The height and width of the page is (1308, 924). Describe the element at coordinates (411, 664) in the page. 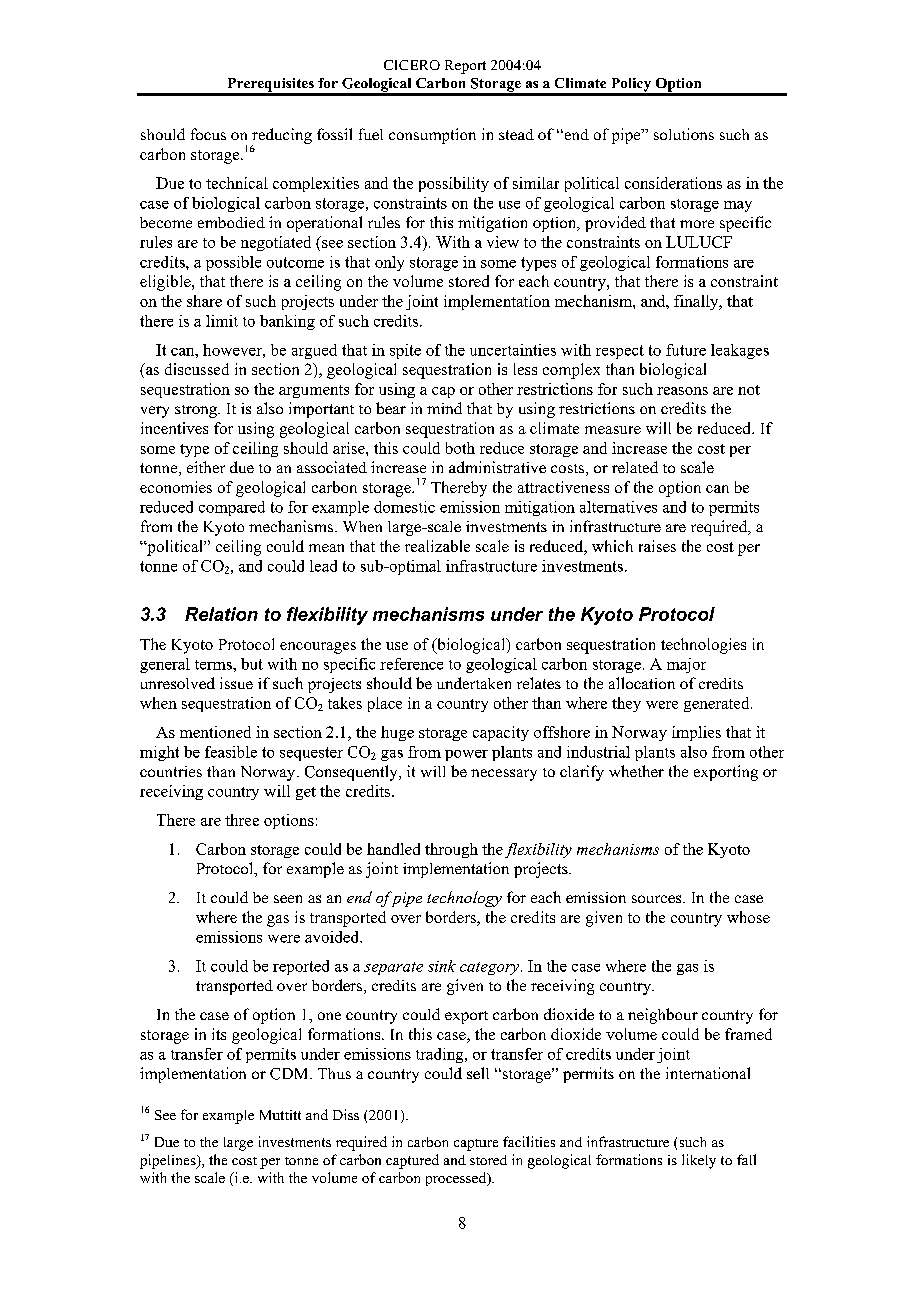

I see `reference` at that location.
